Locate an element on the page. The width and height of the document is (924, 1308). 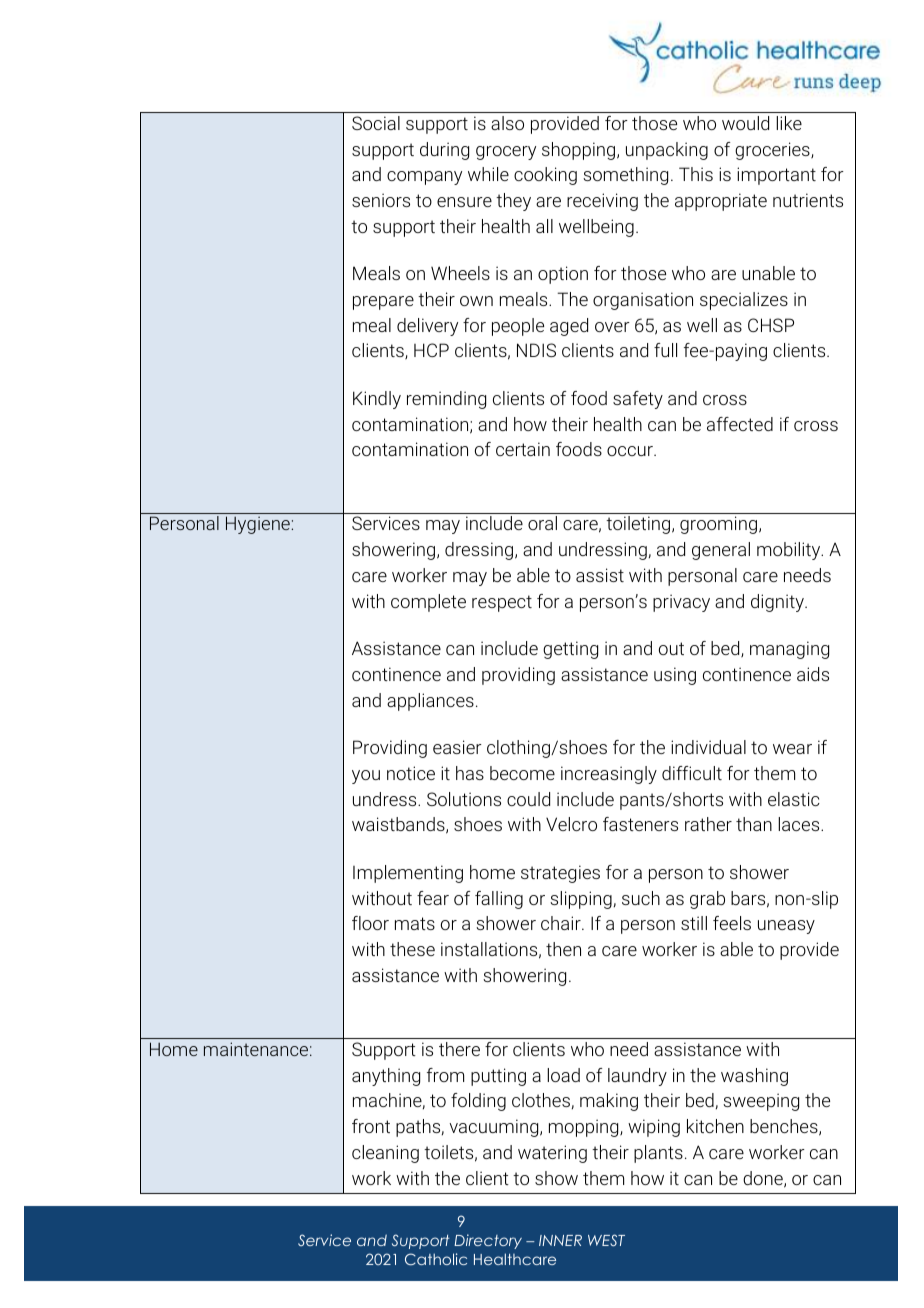
INNER is located at coordinates (560, 1240).
